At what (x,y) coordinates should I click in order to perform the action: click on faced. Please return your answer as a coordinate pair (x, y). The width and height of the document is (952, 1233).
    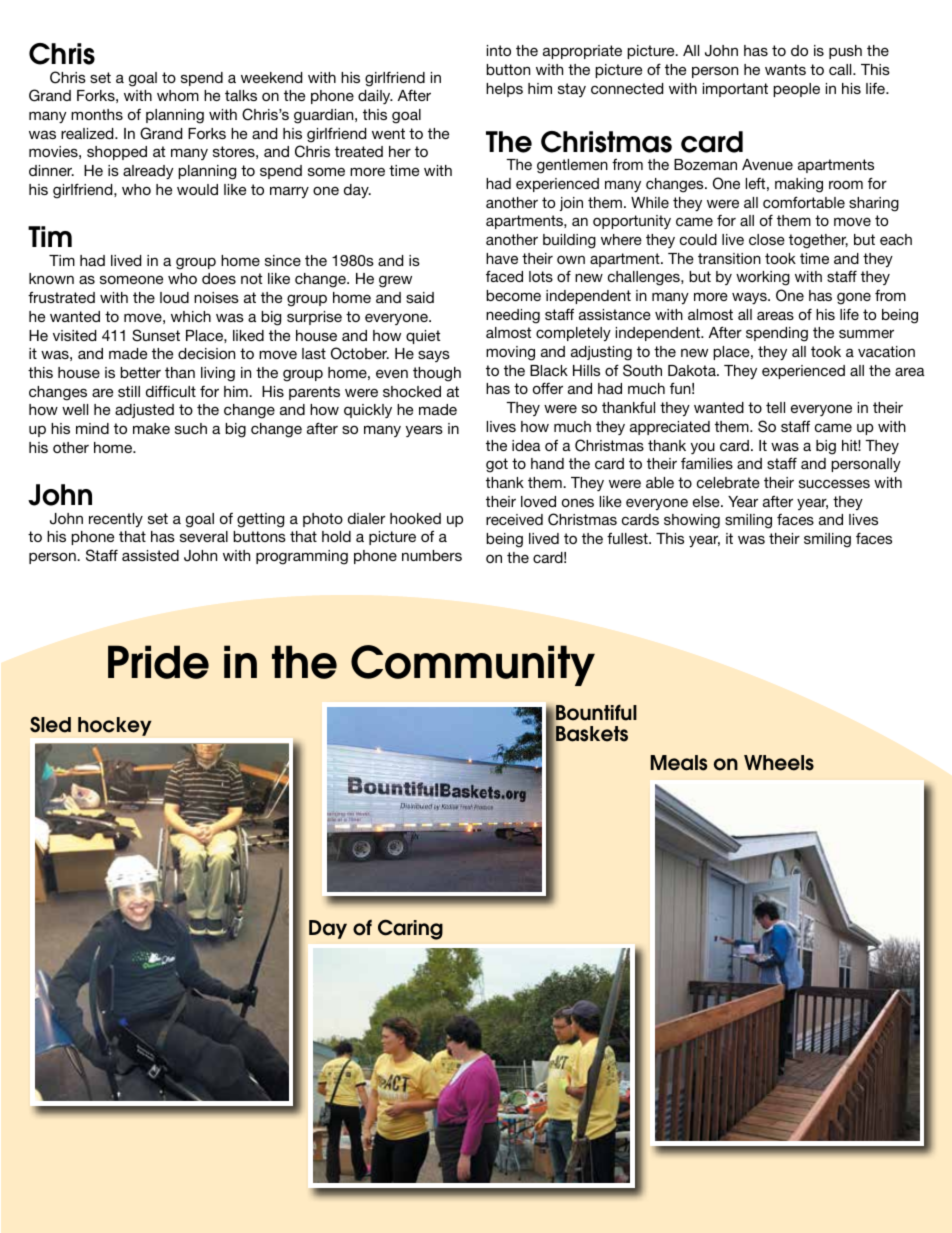
    Looking at the image, I should click on (504, 276).
